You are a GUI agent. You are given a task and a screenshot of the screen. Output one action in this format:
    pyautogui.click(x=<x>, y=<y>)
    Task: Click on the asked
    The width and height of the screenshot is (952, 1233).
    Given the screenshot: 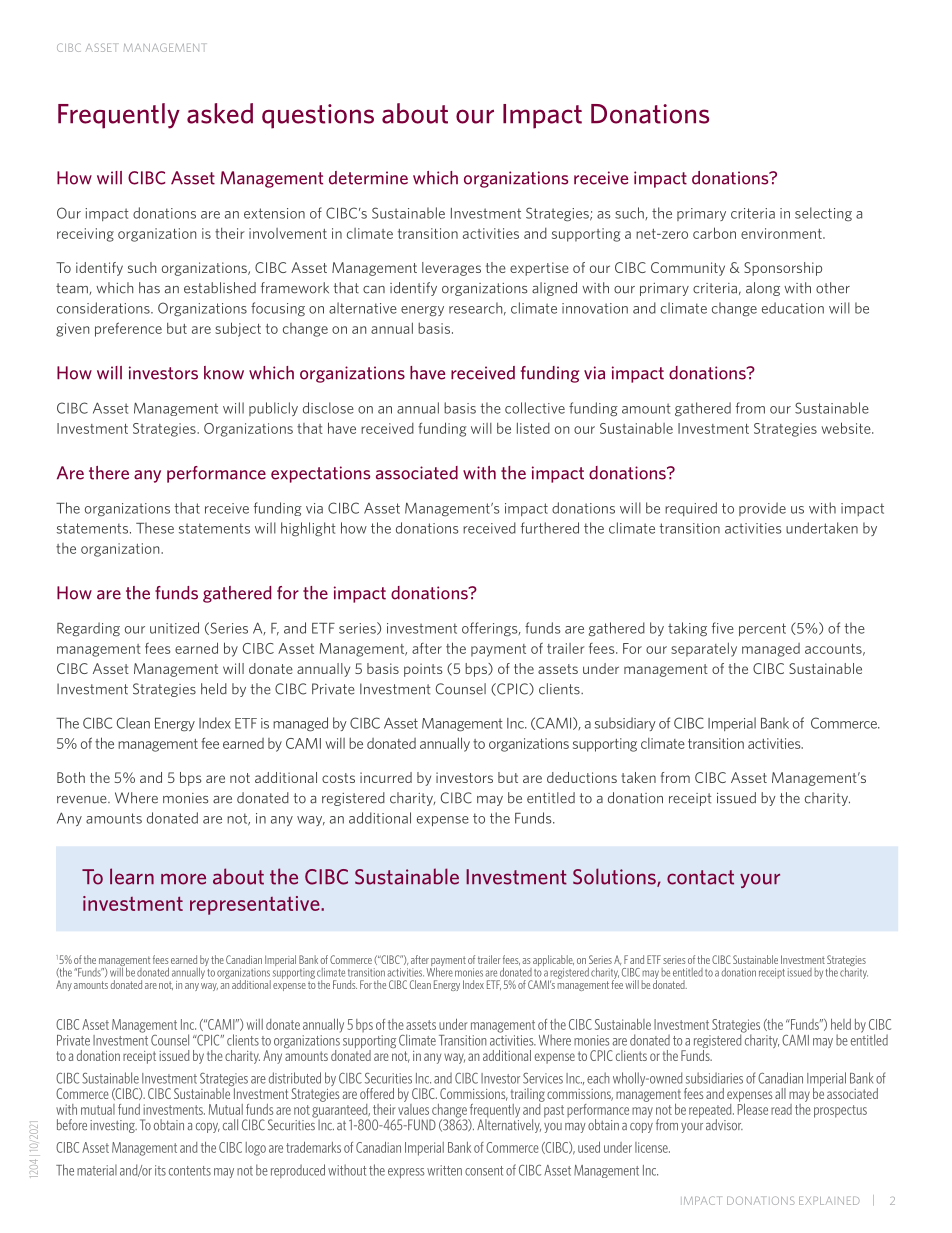 What is the action you would take?
    pyautogui.click(x=220, y=113)
